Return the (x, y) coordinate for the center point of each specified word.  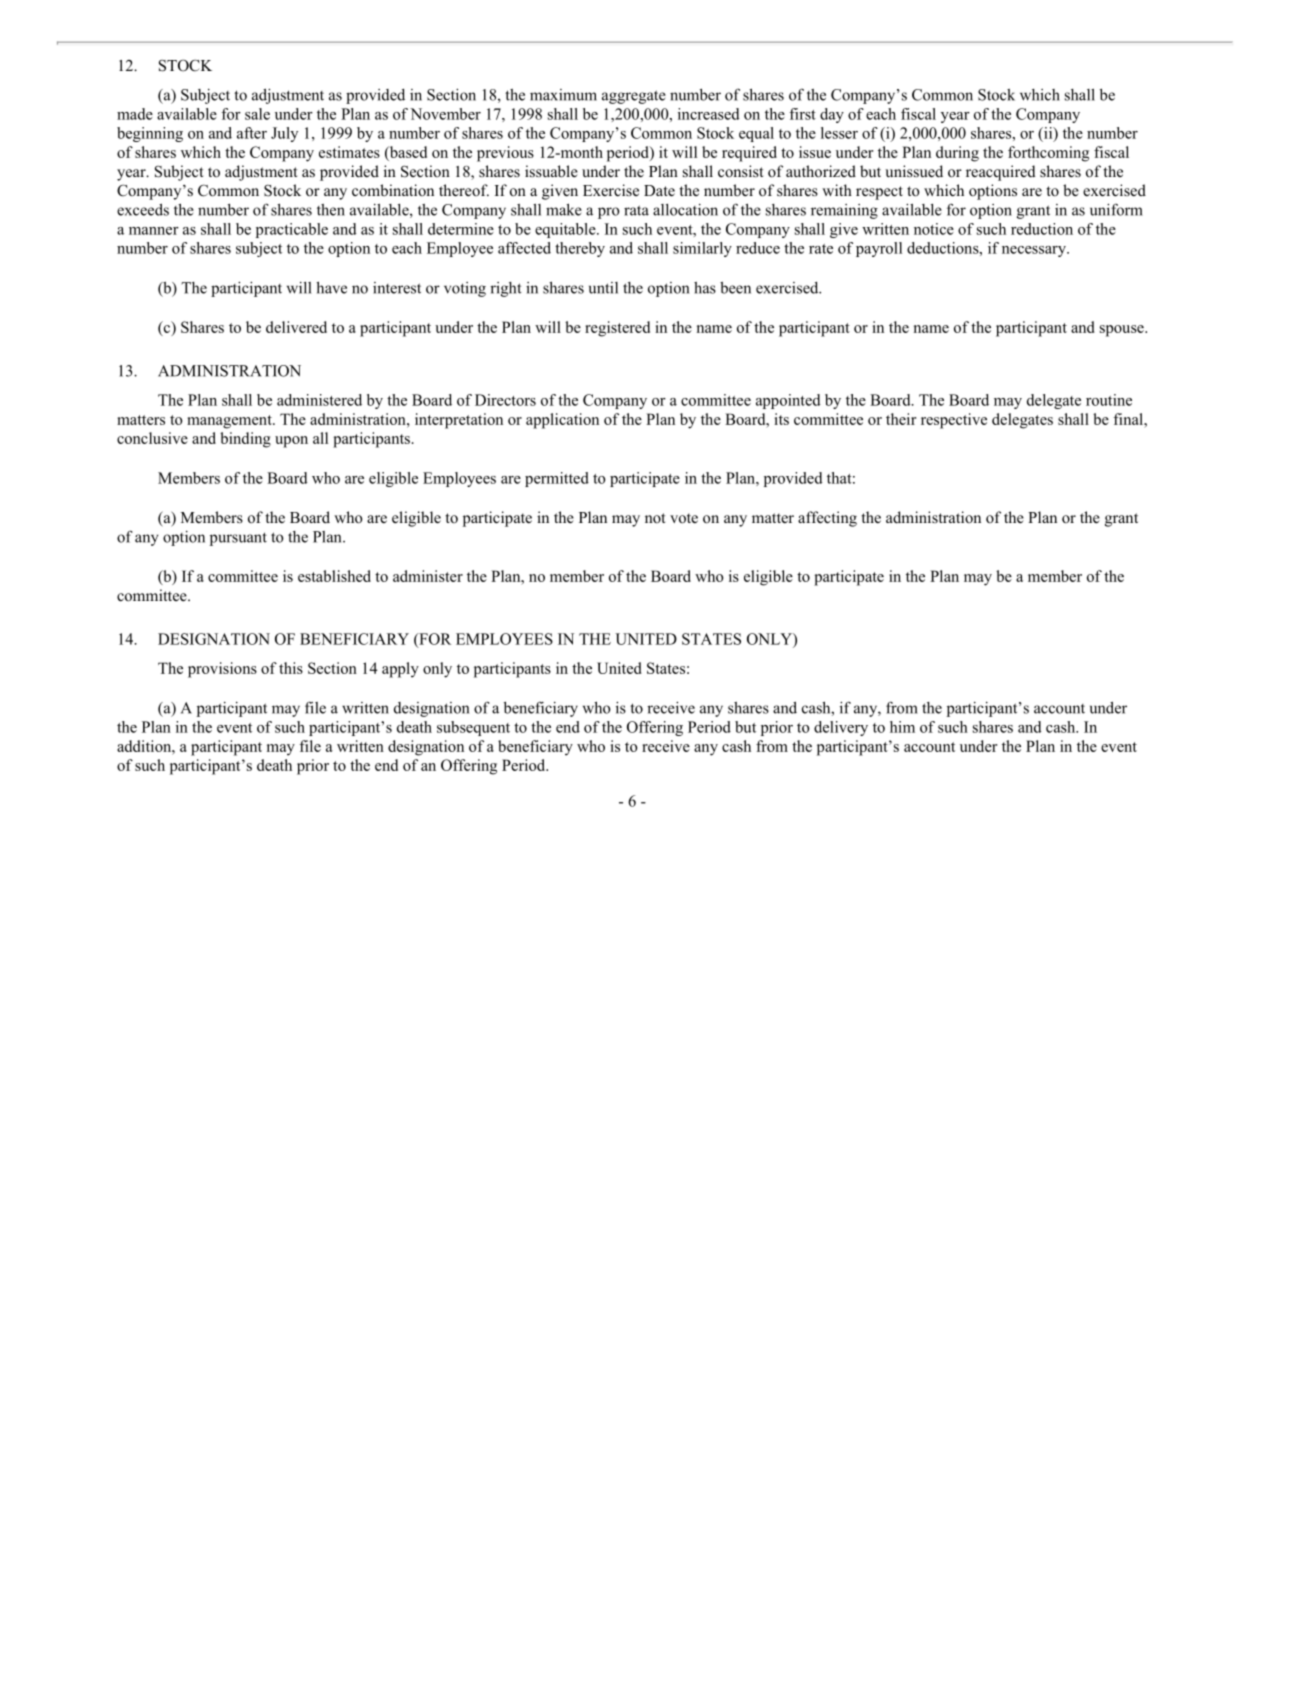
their (901, 419)
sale (257, 114)
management (230, 422)
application (562, 421)
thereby (580, 249)
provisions (222, 670)
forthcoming (1048, 154)
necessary (1035, 251)
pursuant (238, 539)
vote (684, 518)
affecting (827, 519)
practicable (292, 230)
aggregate (634, 97)
